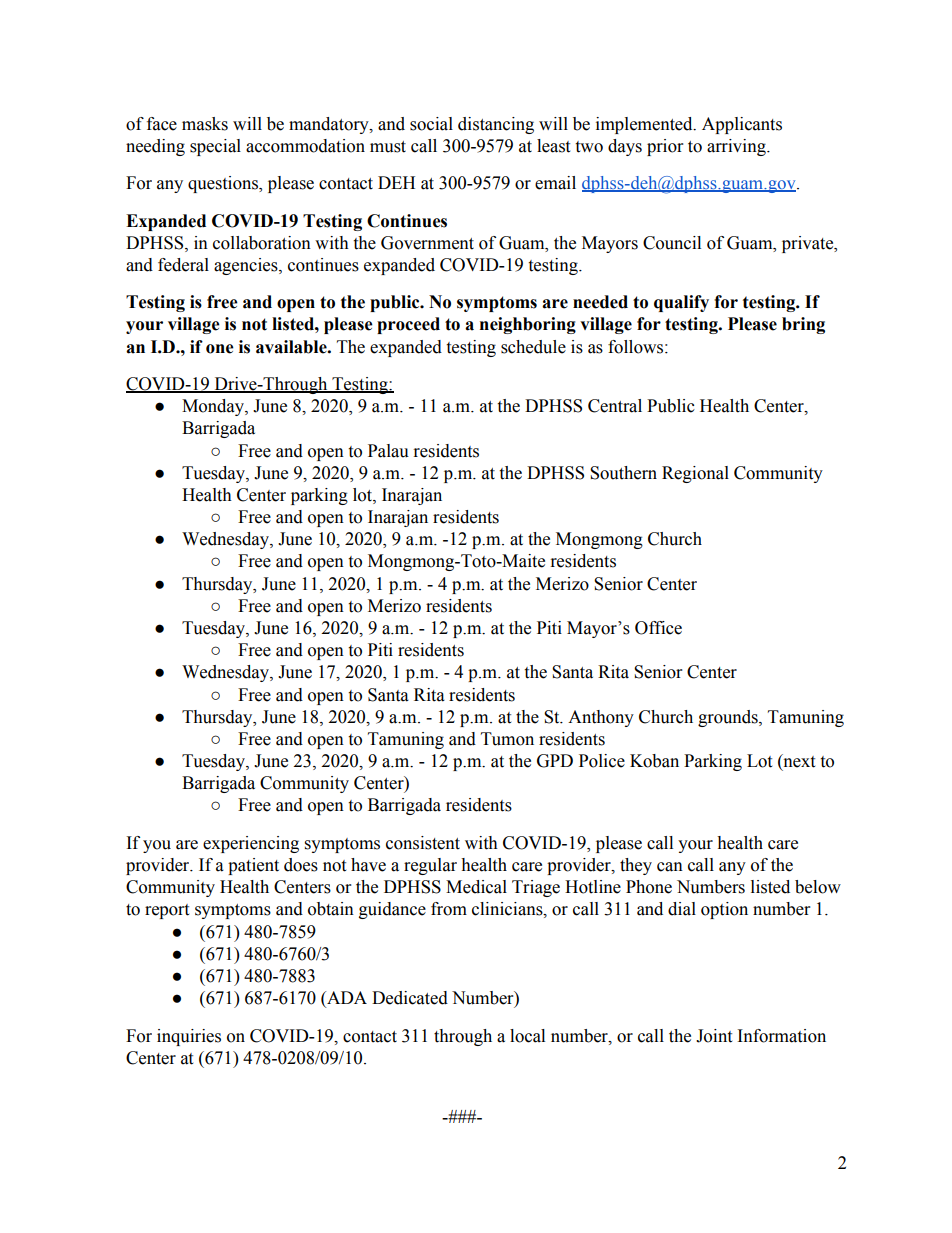 The width and height of the image is (952, 1233). What do you see at coordinates (215, 147) in the image?
I see `special` at bounding box center [215, 147].
